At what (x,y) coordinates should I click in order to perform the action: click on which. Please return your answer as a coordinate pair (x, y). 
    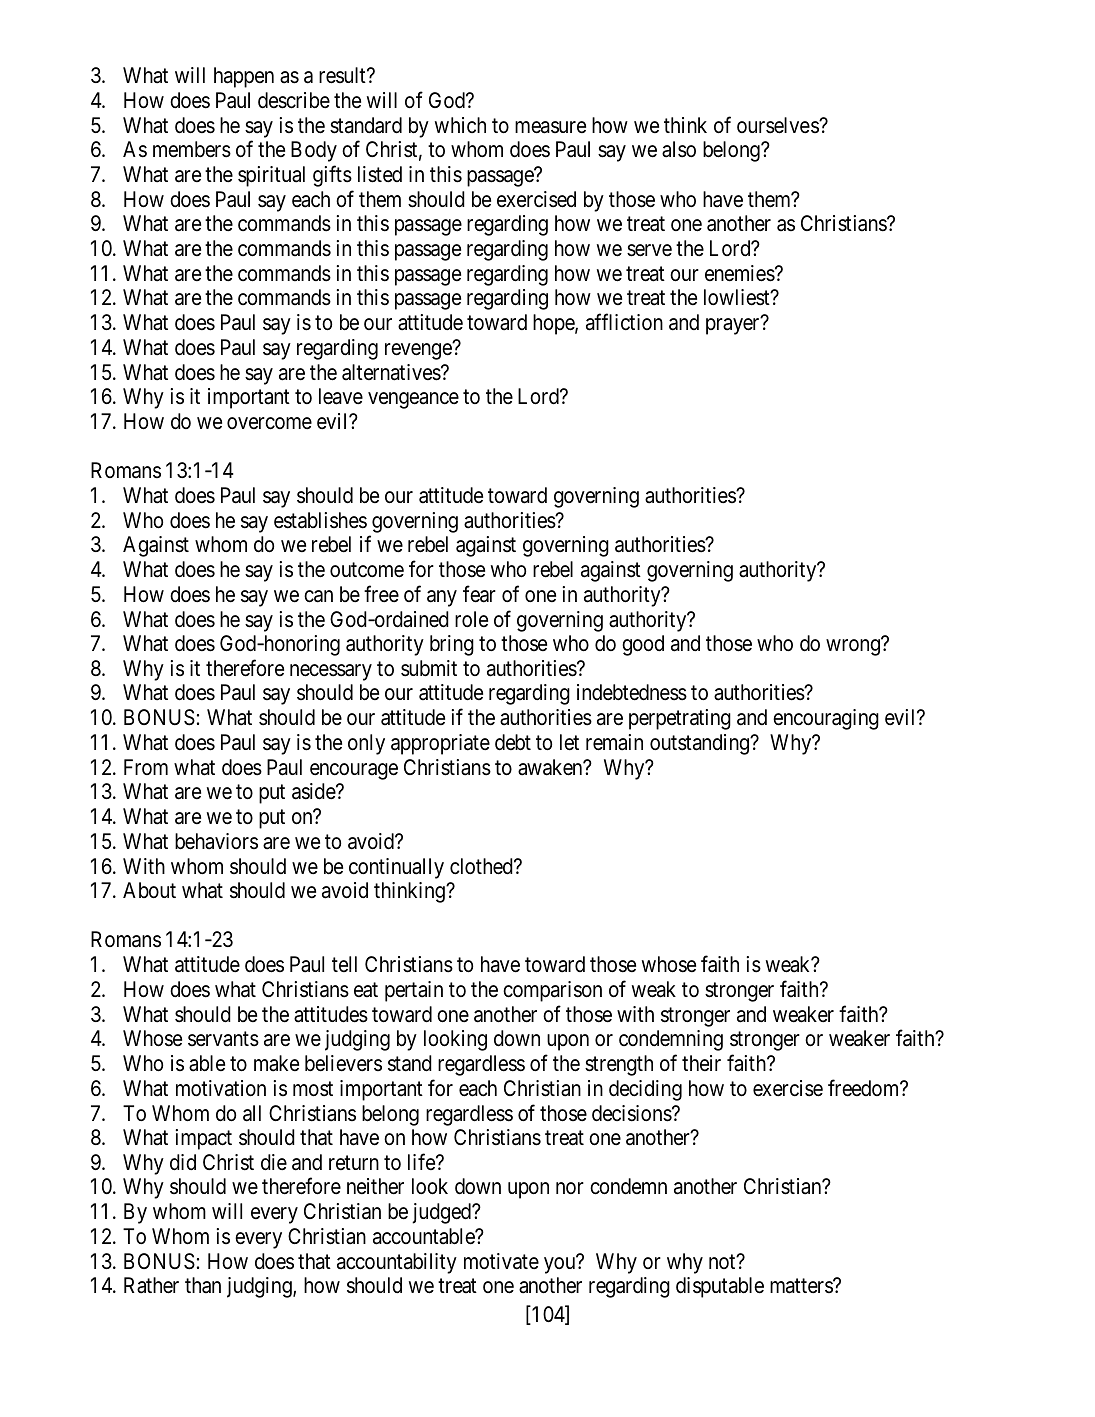
    Looking at the image, I should click on (460, 125).
